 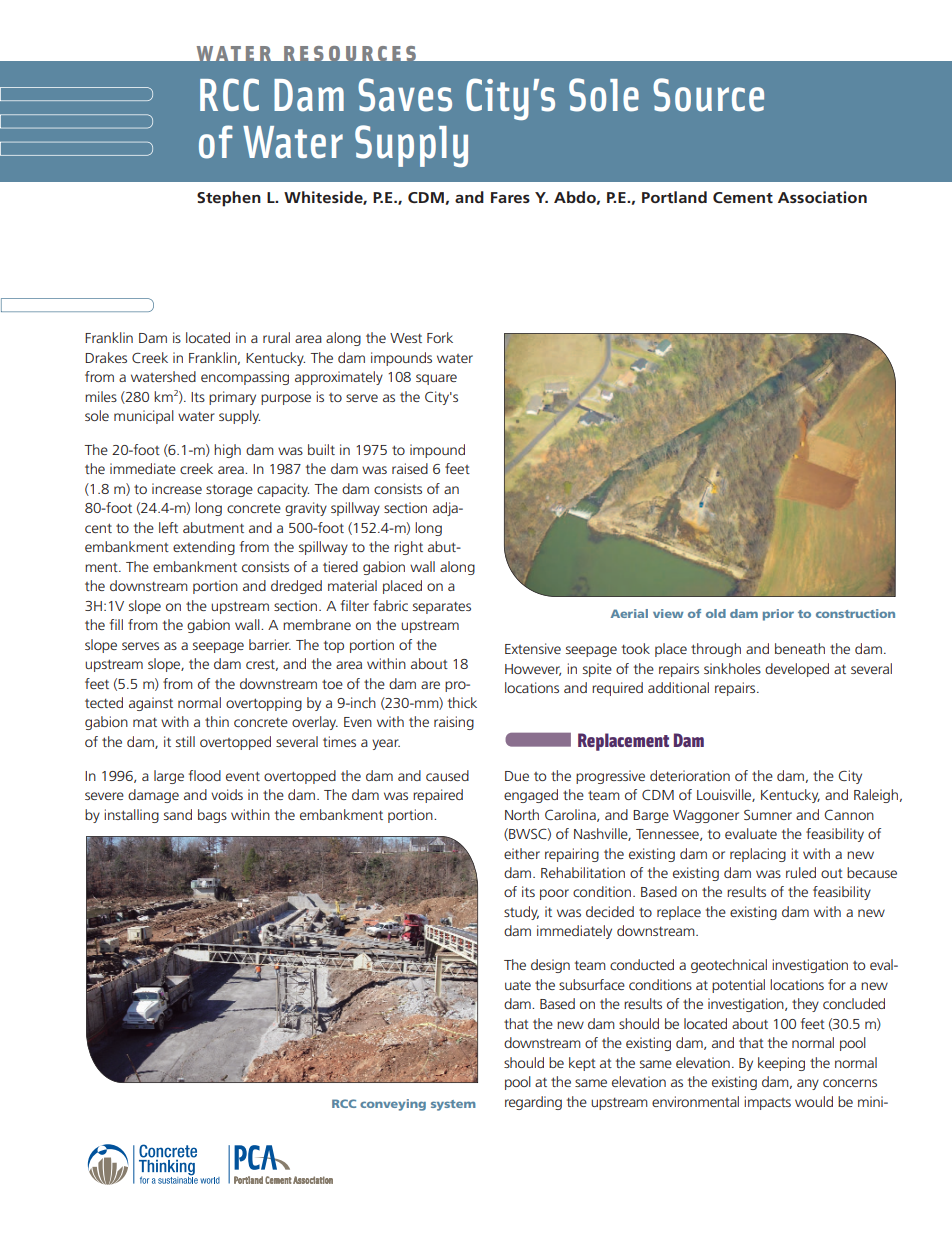 I want to click on Portland, so click(x=674, y=197).
